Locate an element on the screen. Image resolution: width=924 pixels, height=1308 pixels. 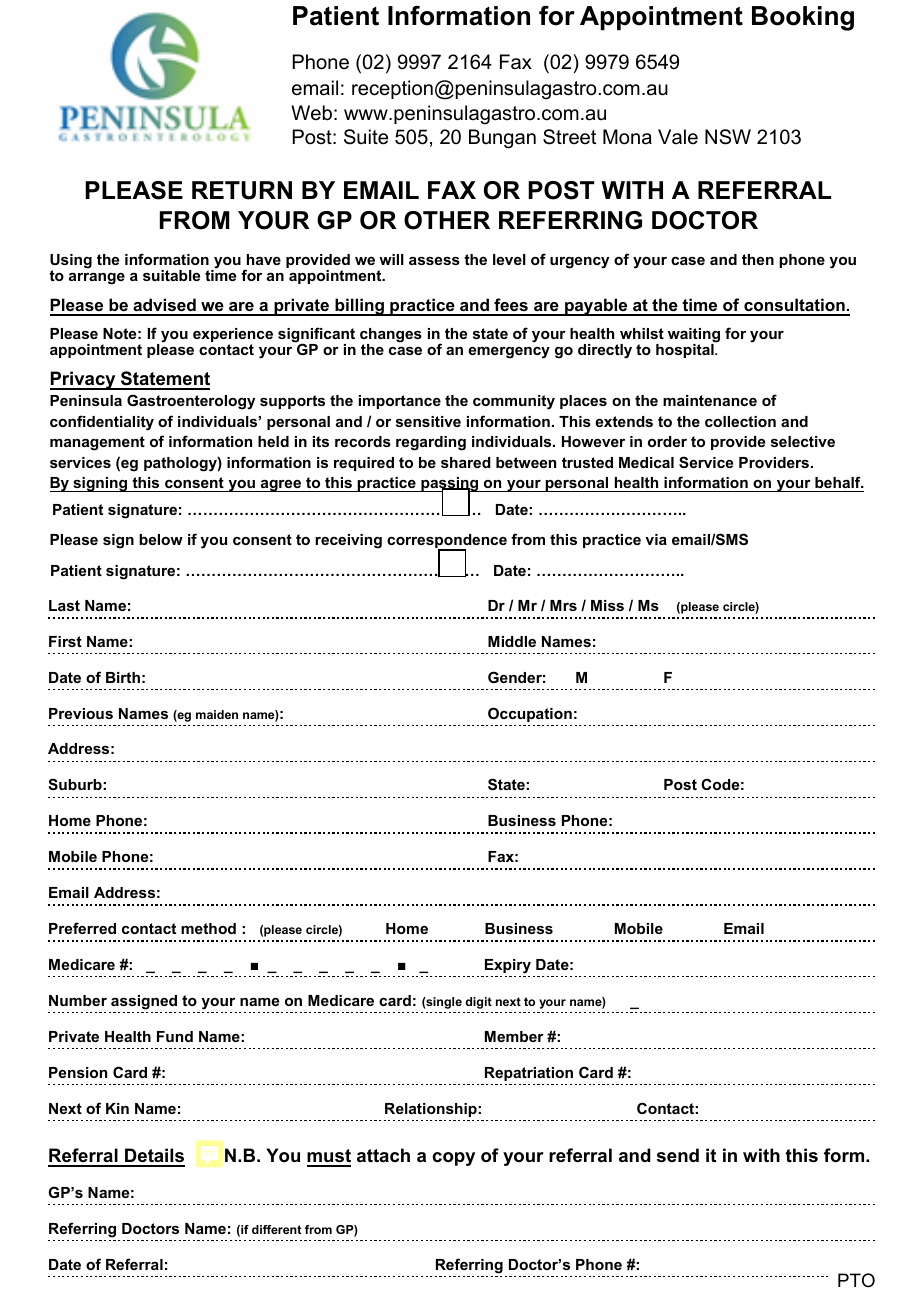
Suite is located at coordinates (366, 137).
